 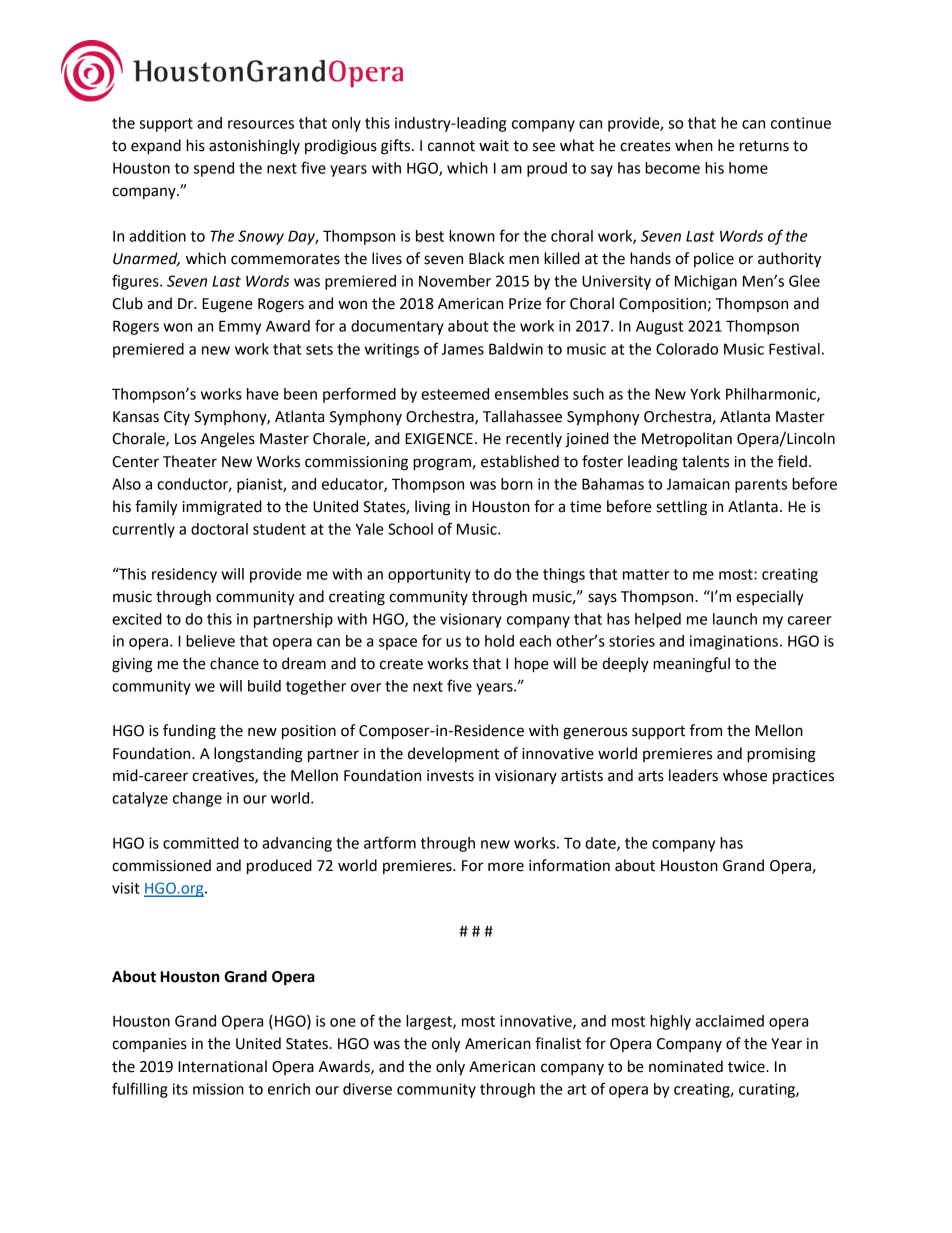 I want to click on whose, so click(x=745, y=775).
